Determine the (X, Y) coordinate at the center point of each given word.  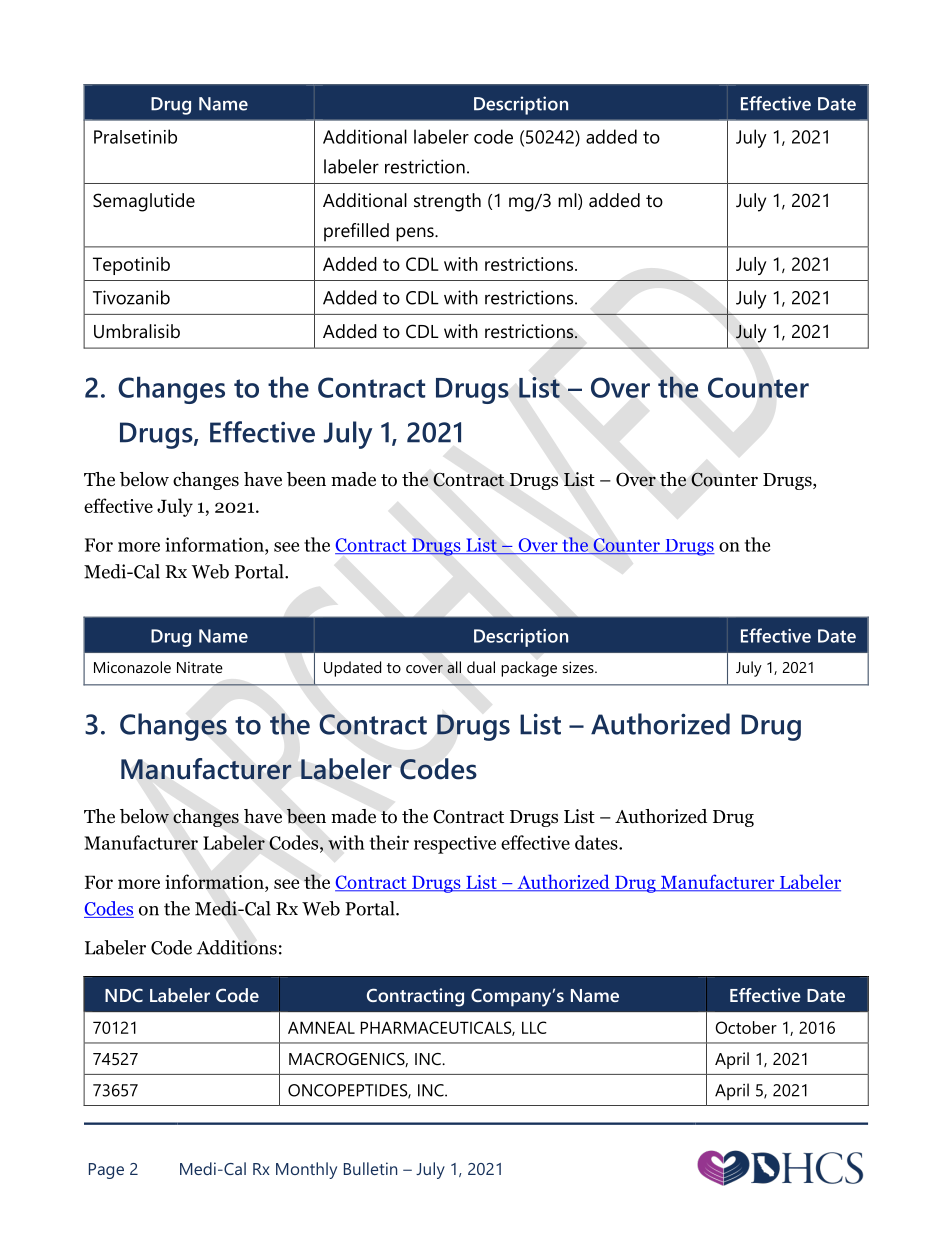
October (746, 1027)
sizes (579, 667)
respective (455, 845)
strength (447, 202)
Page (106, 1171)
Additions (237, 947)
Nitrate (200, 667)
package (529, 669)
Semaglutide (144, 202)
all (454, 667)
